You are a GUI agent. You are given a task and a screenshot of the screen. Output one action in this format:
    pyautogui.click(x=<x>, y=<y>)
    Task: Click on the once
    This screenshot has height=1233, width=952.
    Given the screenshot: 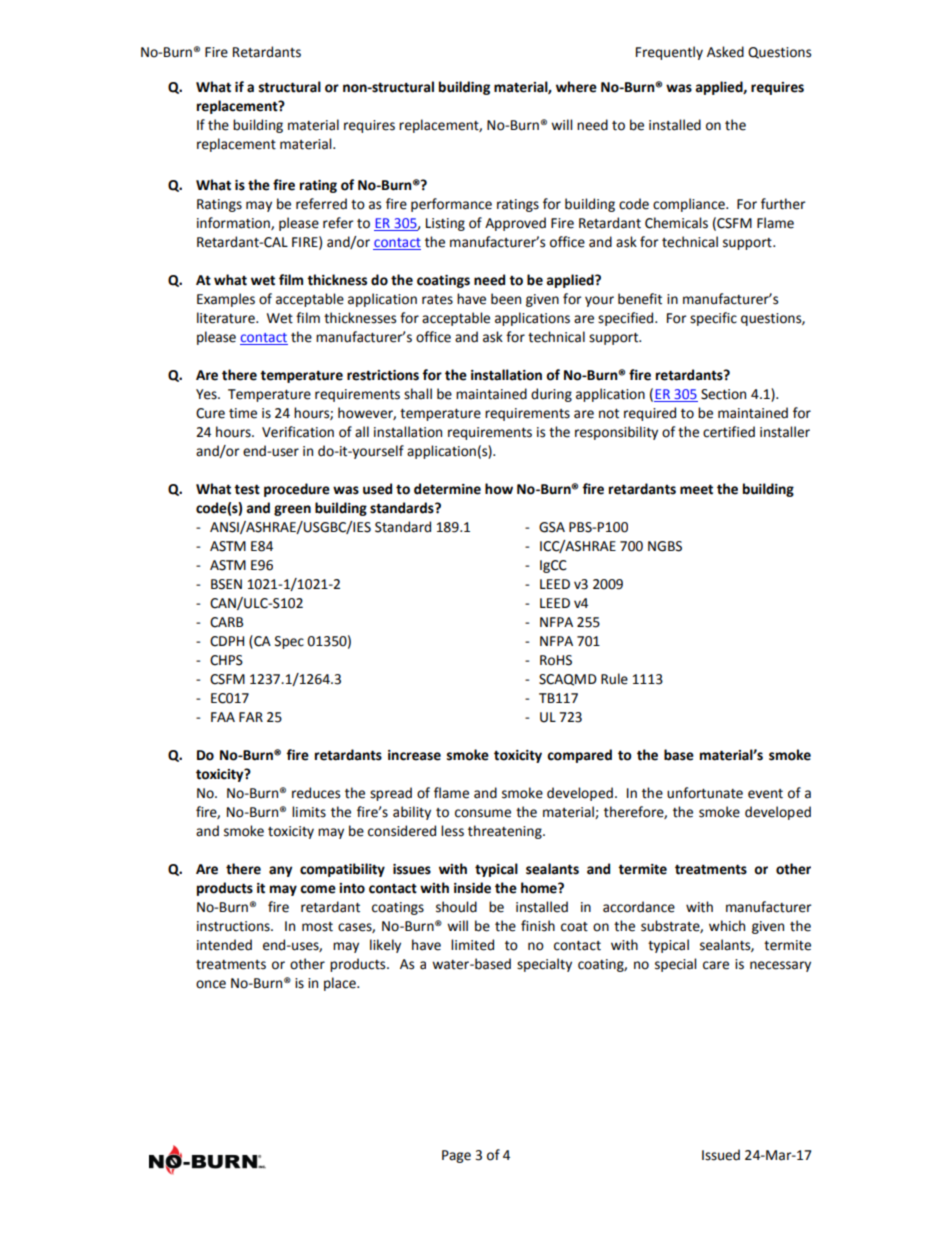 What is the action you would take?
    pyautogui.click(x=211, y=984)
